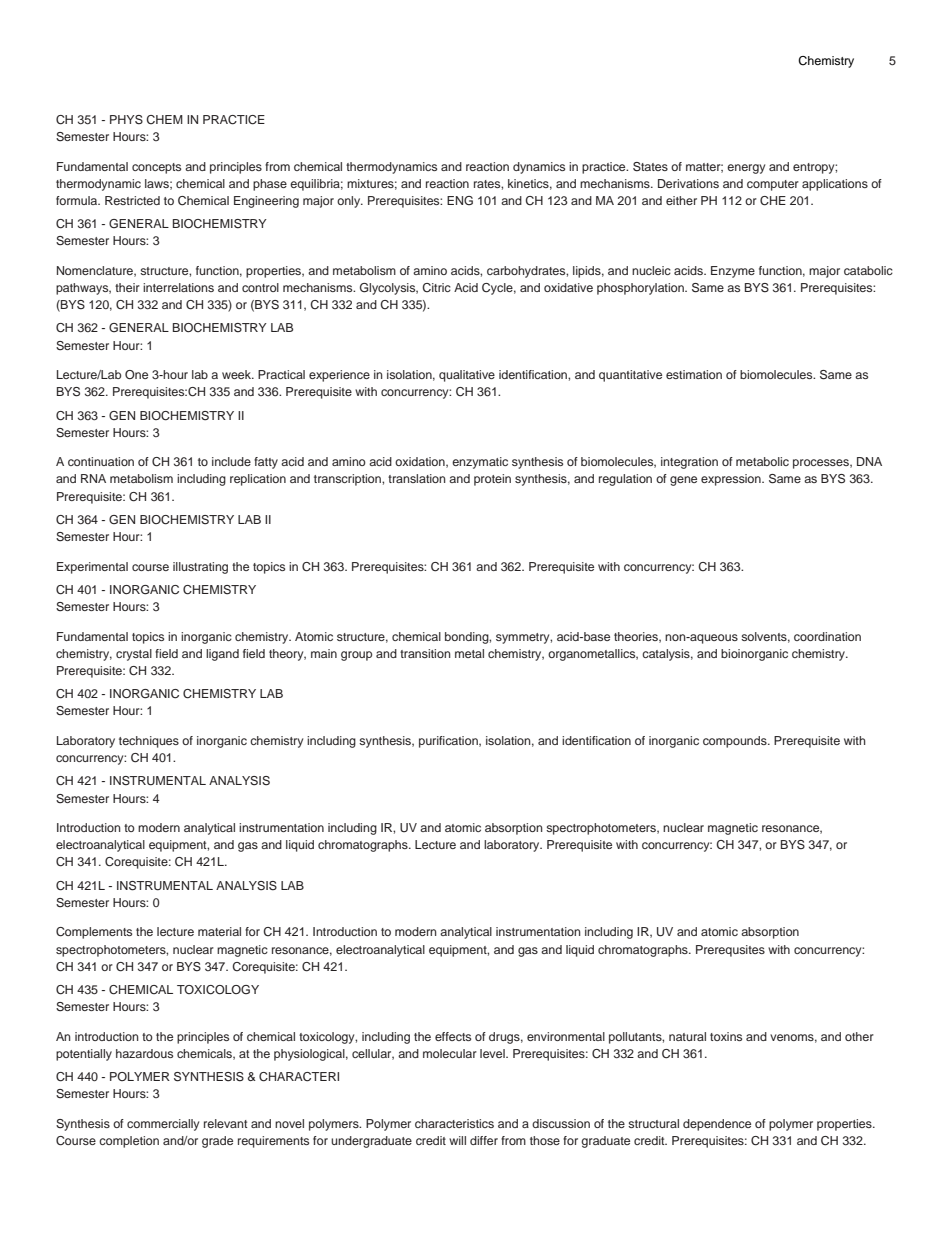 The width and height of the image is (952, 1233). I want to click on dependence, so click(717, 1125).
